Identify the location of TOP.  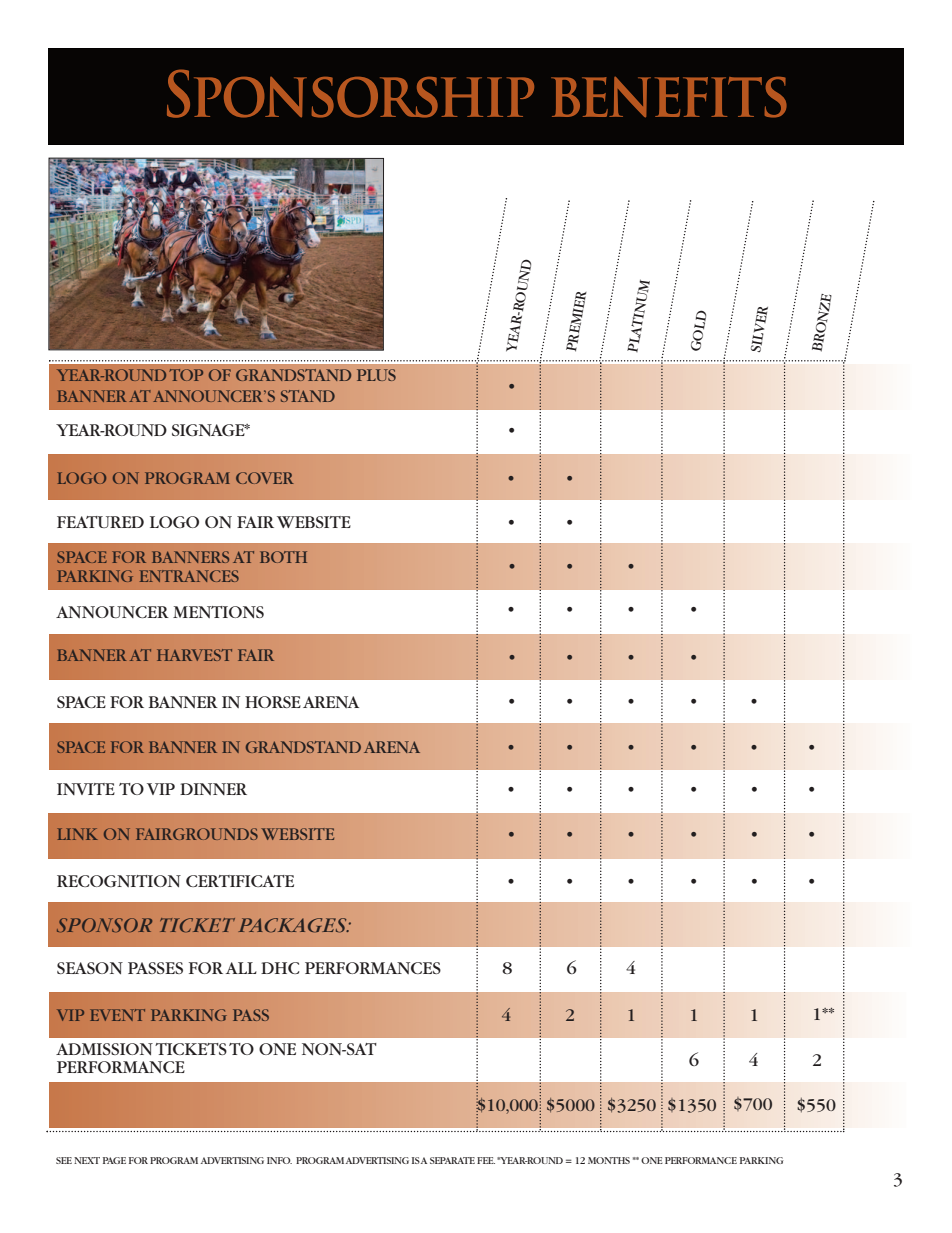
(186, 375).
